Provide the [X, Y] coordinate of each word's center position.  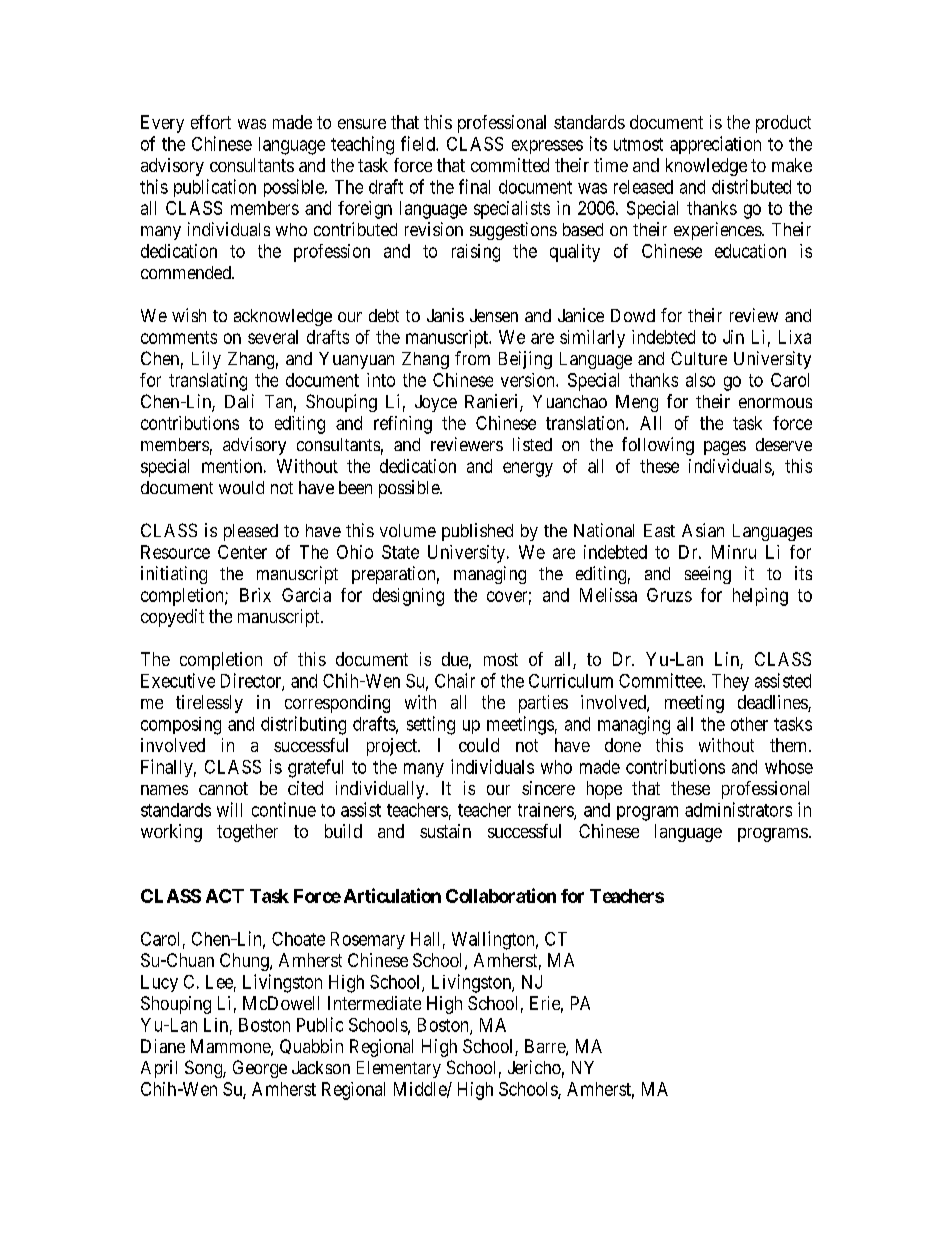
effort [211, 122]
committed [510, 165]
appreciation [715, 145]
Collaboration [501, 895]
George [260, 1069]
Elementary [399, 1069]
